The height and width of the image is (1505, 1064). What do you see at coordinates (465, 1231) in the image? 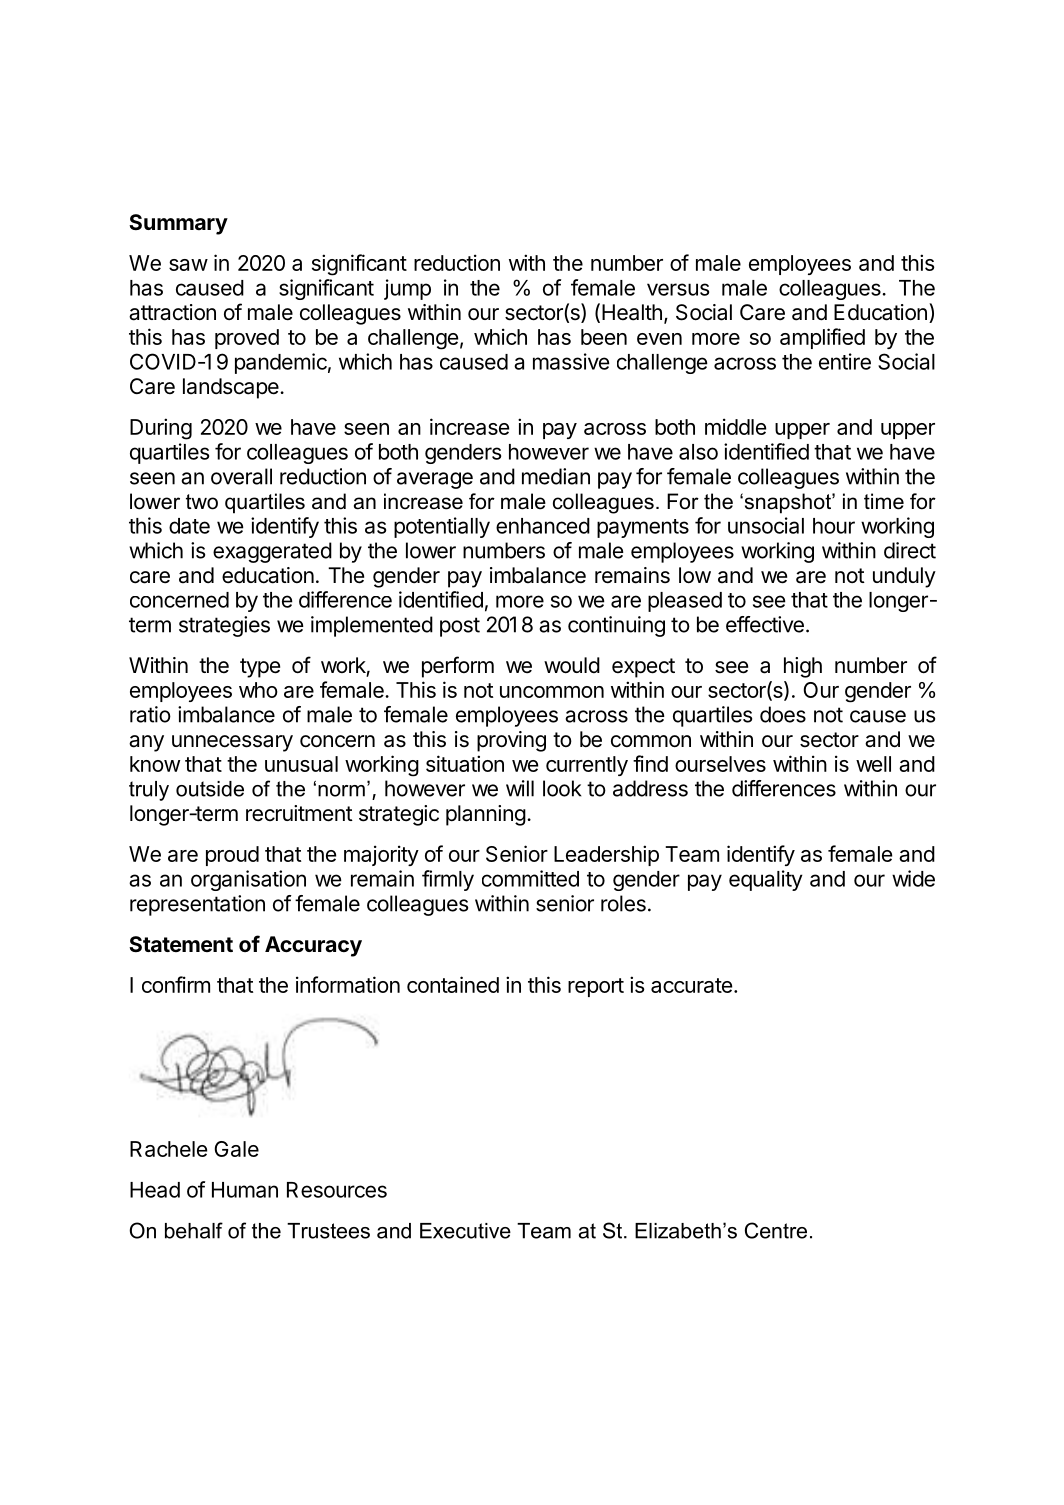
I see `Executive` at bounding box center [465, 1231].
